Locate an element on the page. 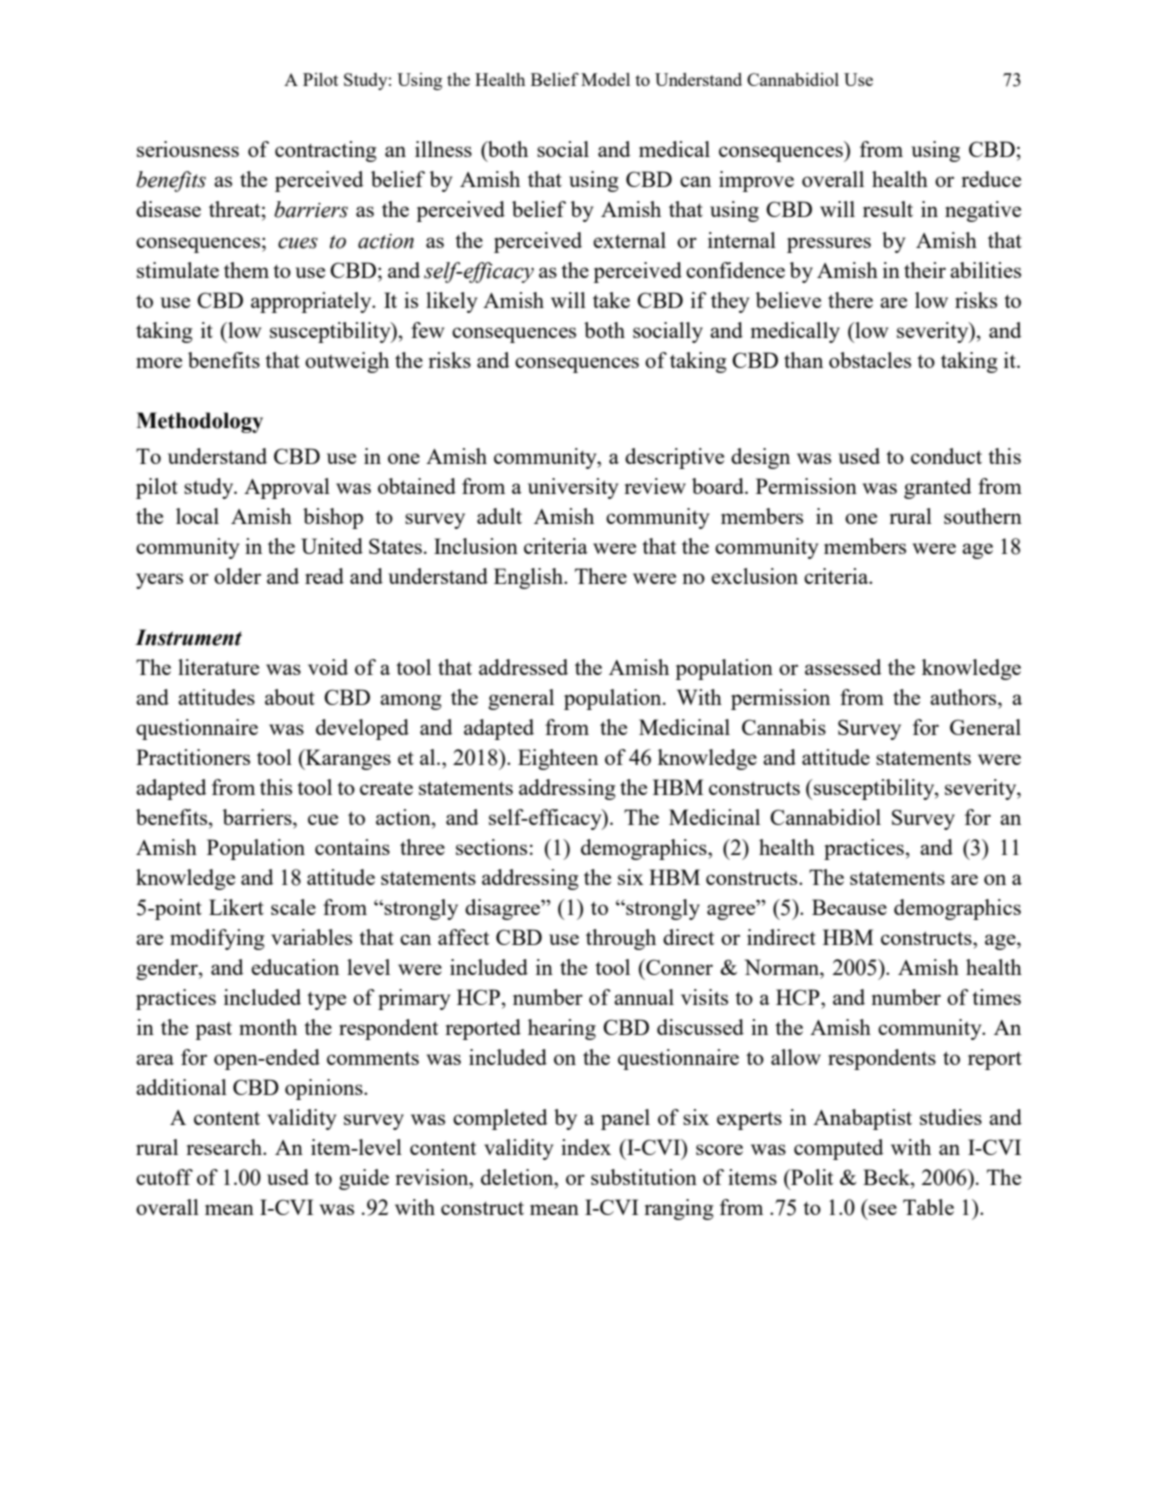  Eighteen is located at coordinates (558, 759).
